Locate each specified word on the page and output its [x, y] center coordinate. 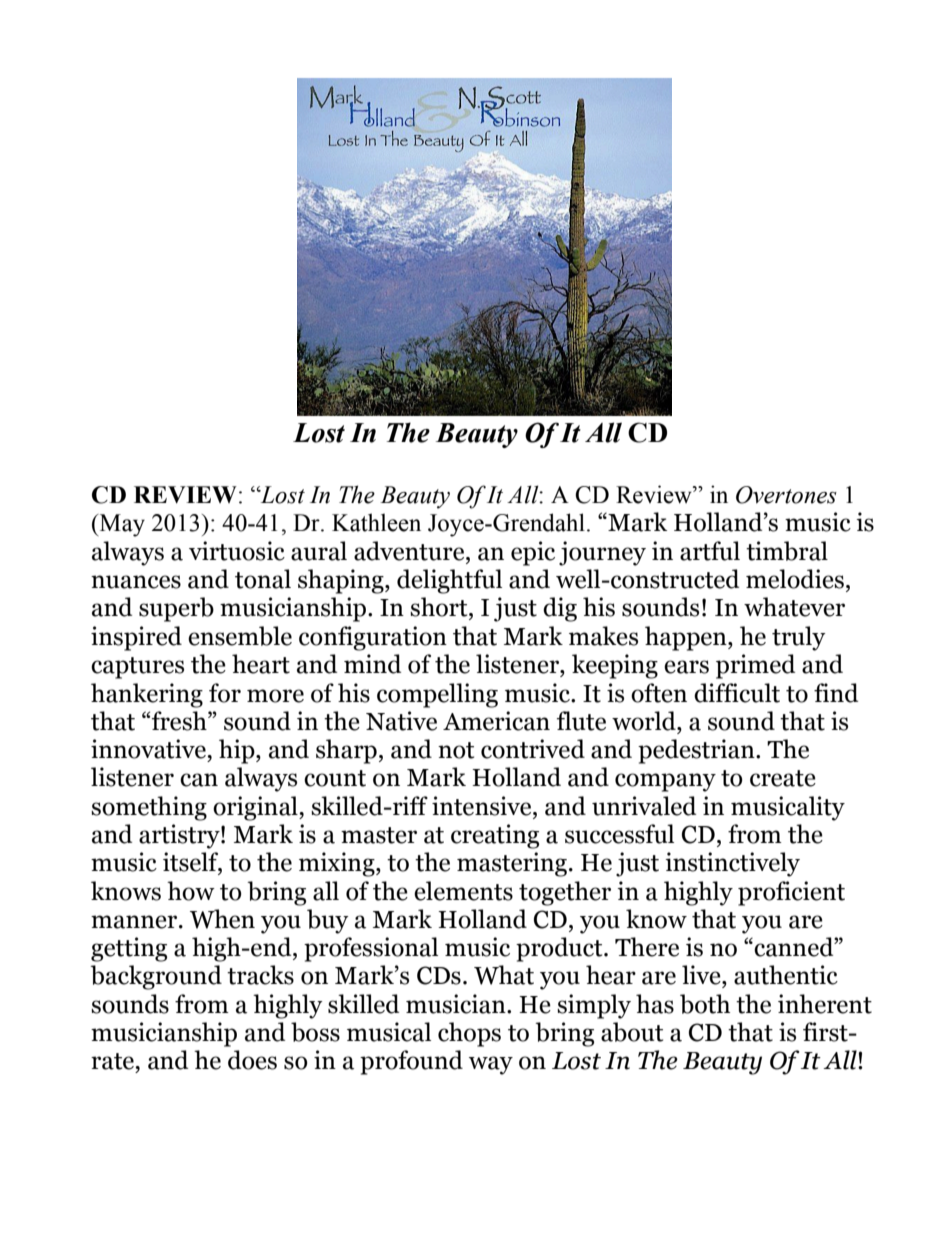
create [783, 778]
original [256, 808]
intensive [483, 806]
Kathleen [376, 522]
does [252, 1060]
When [222, 919]
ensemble [240, 636]
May [121, 525]
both [705, 1004]
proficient [791, 893]
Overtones [786, 495]
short [440, 607]
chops [469, 1034]
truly [799, 638]
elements [463, 891]
